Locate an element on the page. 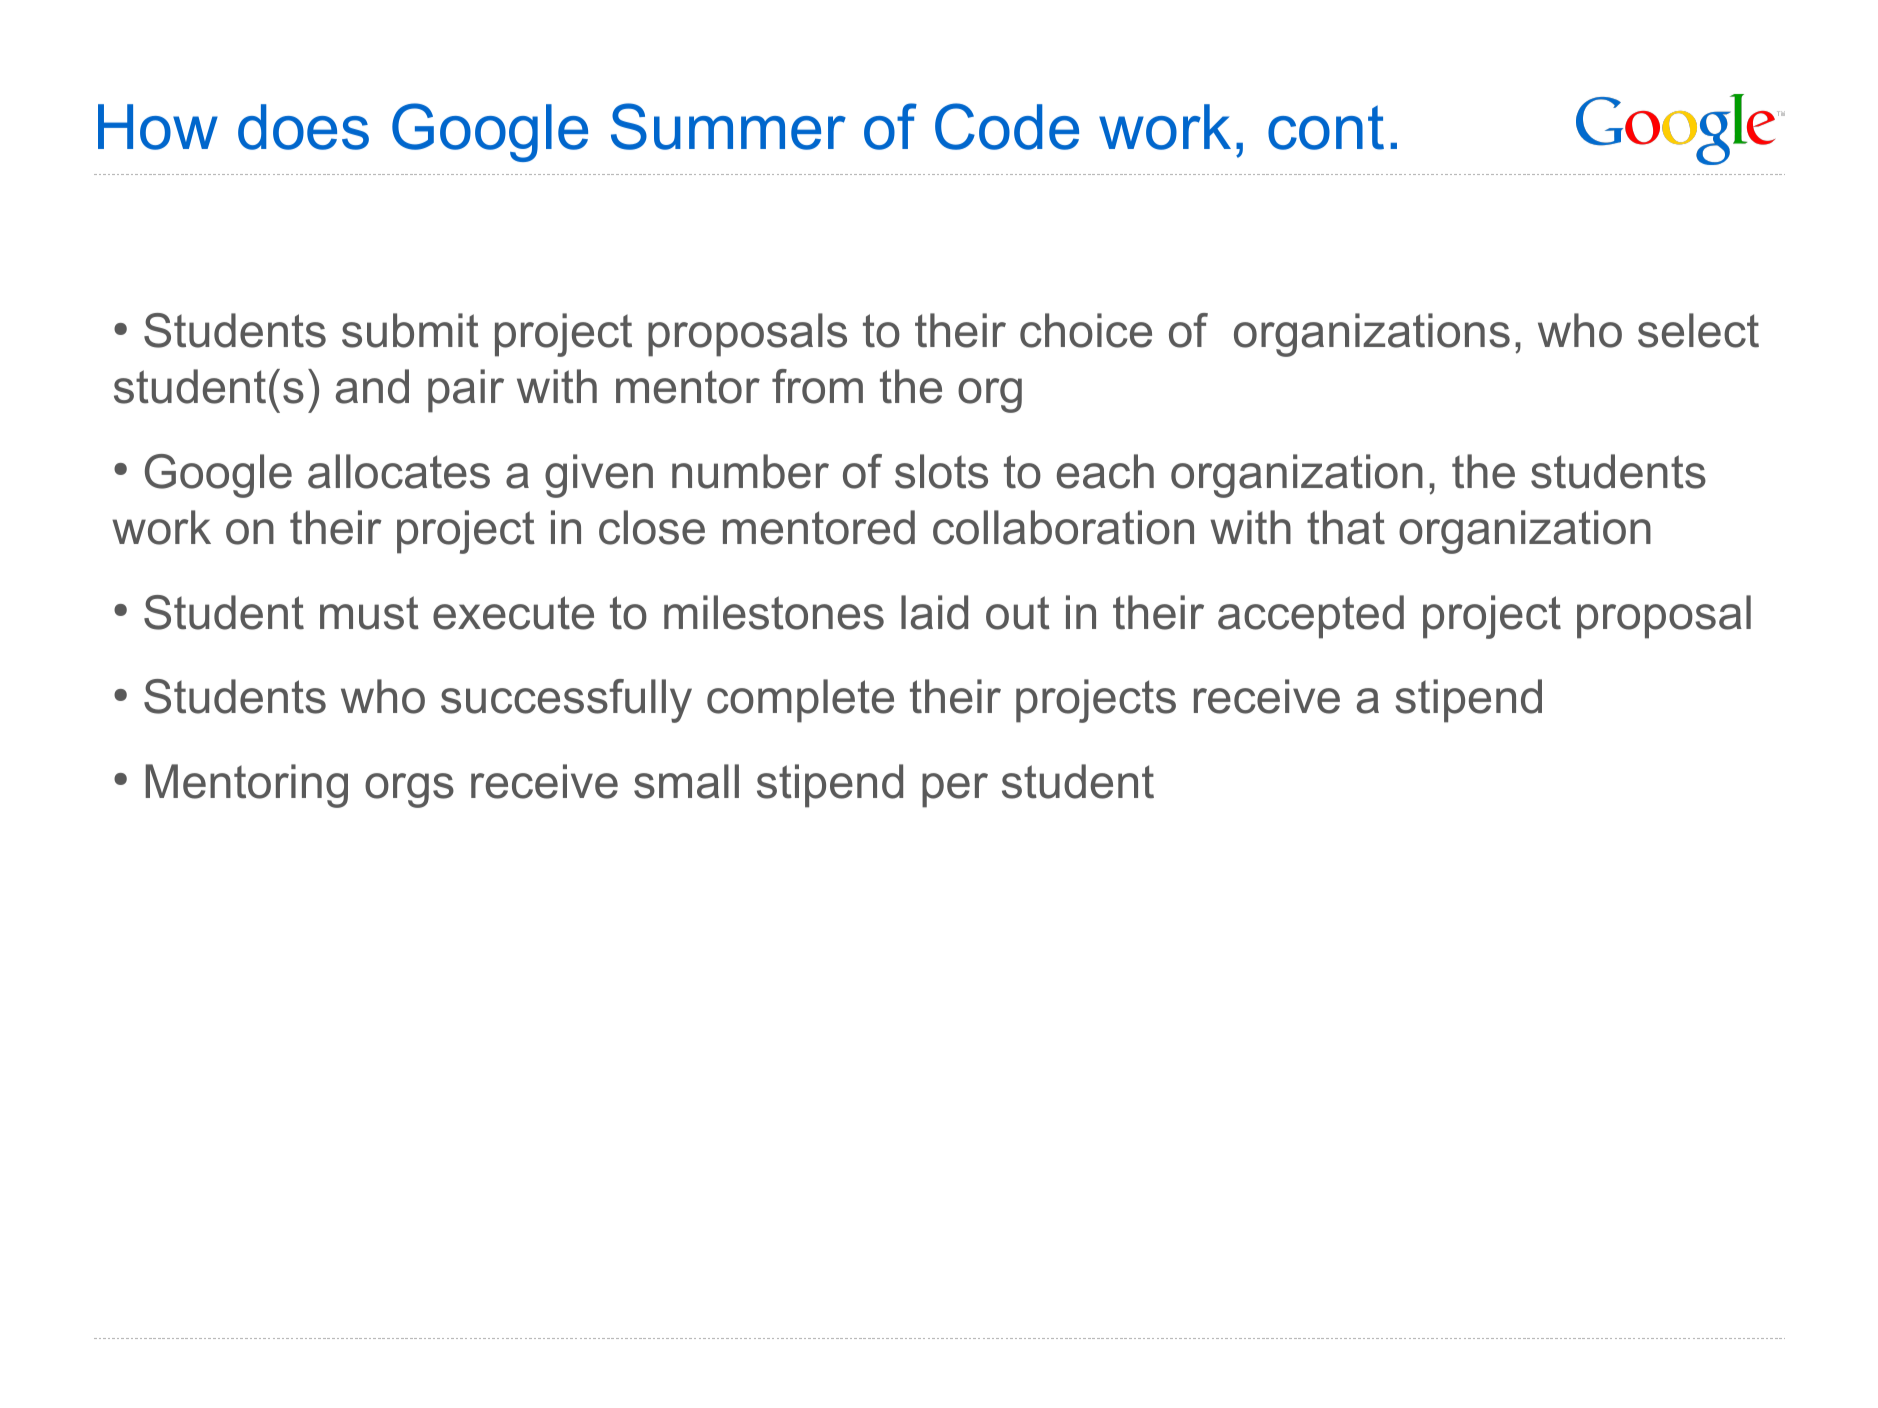  submit is located at coordinates (410, 330).
